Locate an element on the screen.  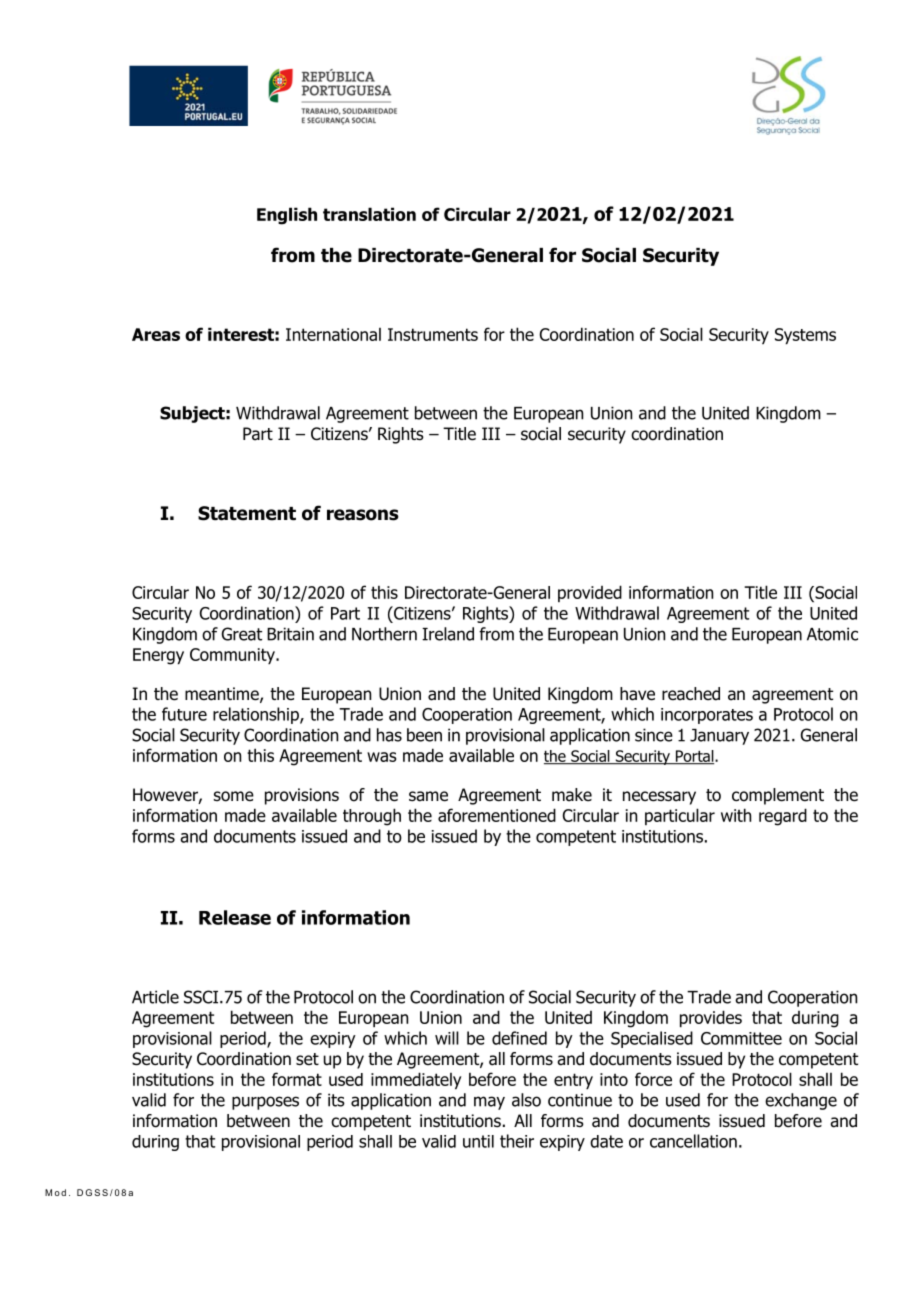
translation is located at coordinates (369, 214).
